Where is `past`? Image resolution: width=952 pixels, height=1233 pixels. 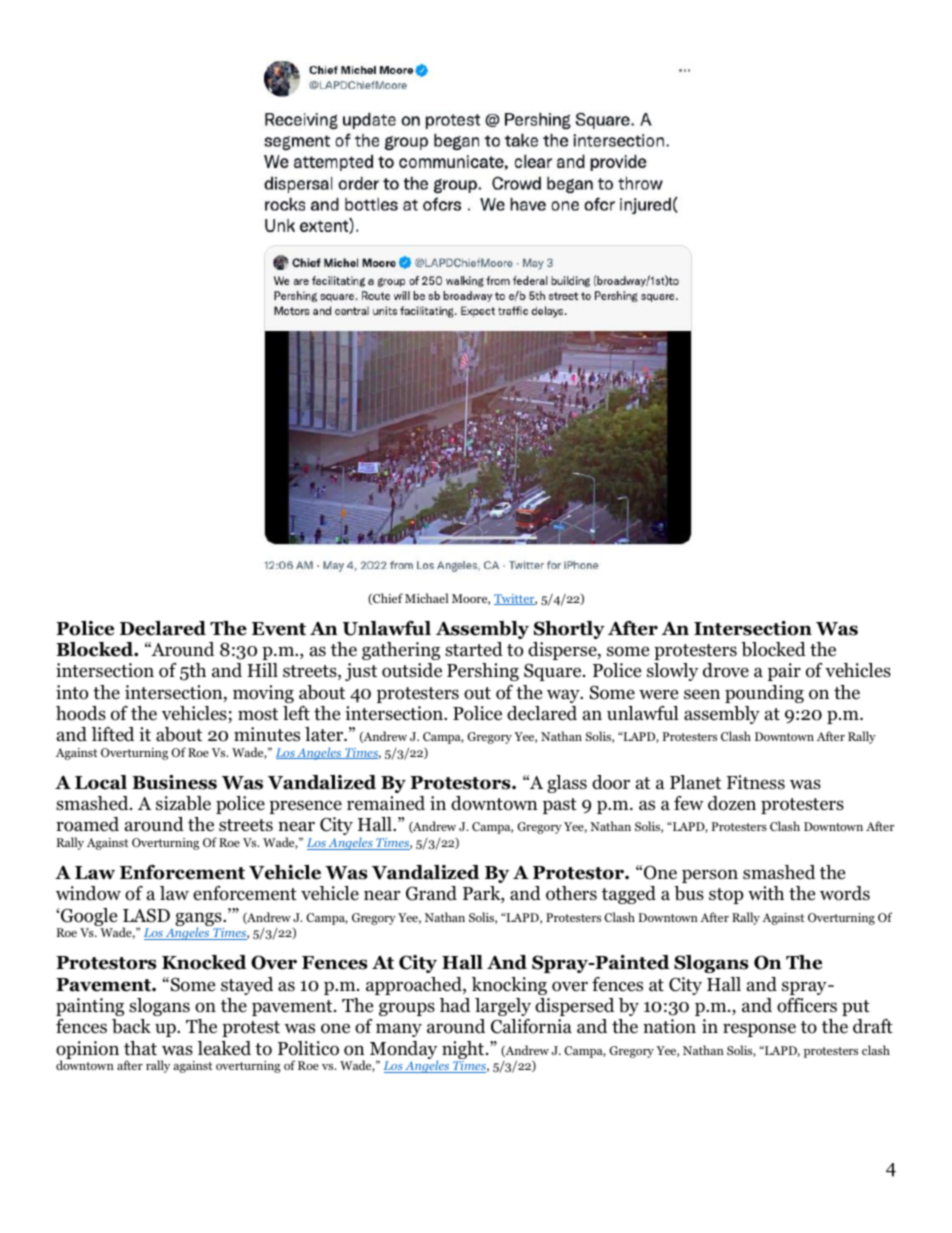
past is located at coordinates (560, 806).
